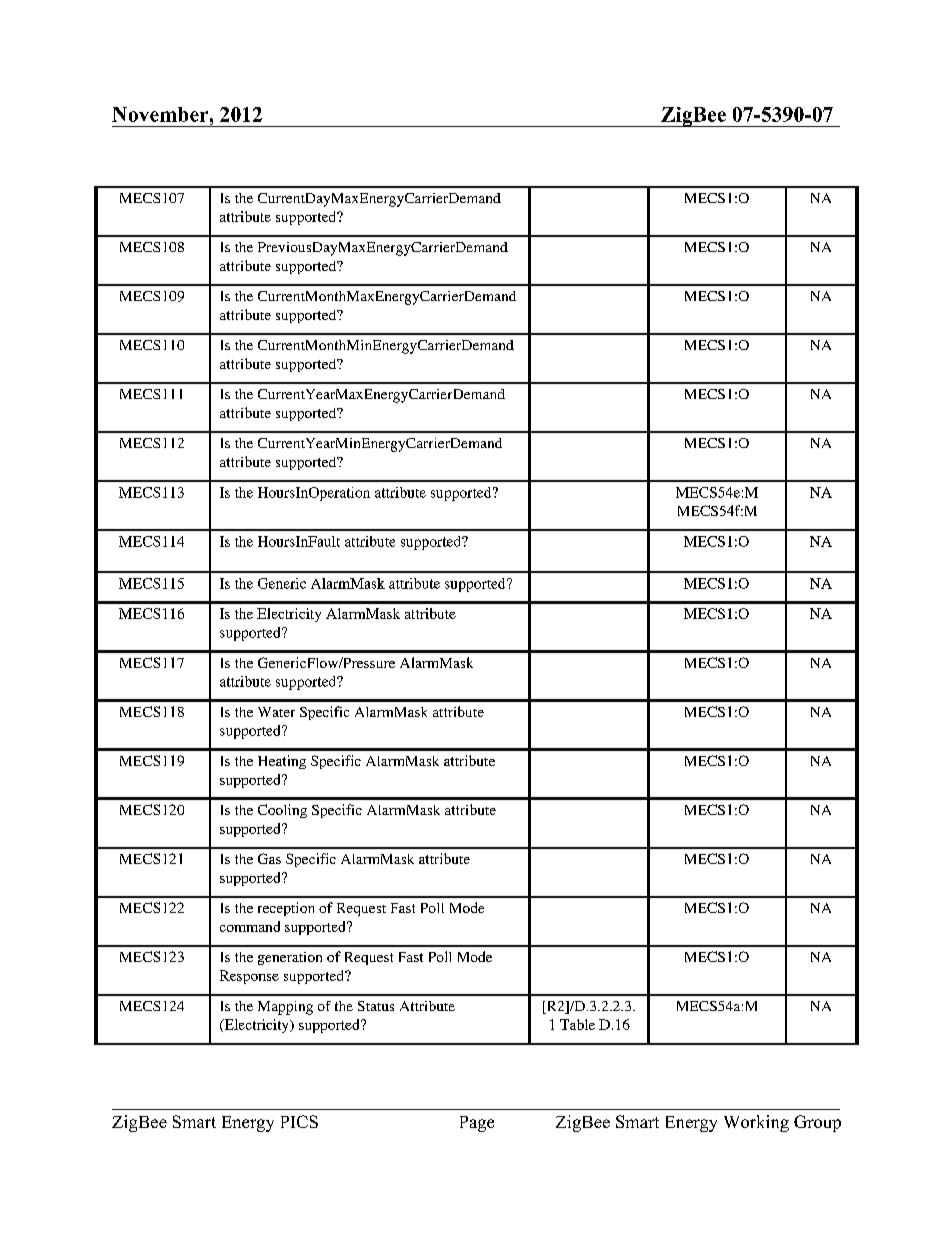 The height and width of the image is (1233, 952). What do you see at coordinates (282, 762) in the image?
I see `Heating` at bounding box center [282, 762].
